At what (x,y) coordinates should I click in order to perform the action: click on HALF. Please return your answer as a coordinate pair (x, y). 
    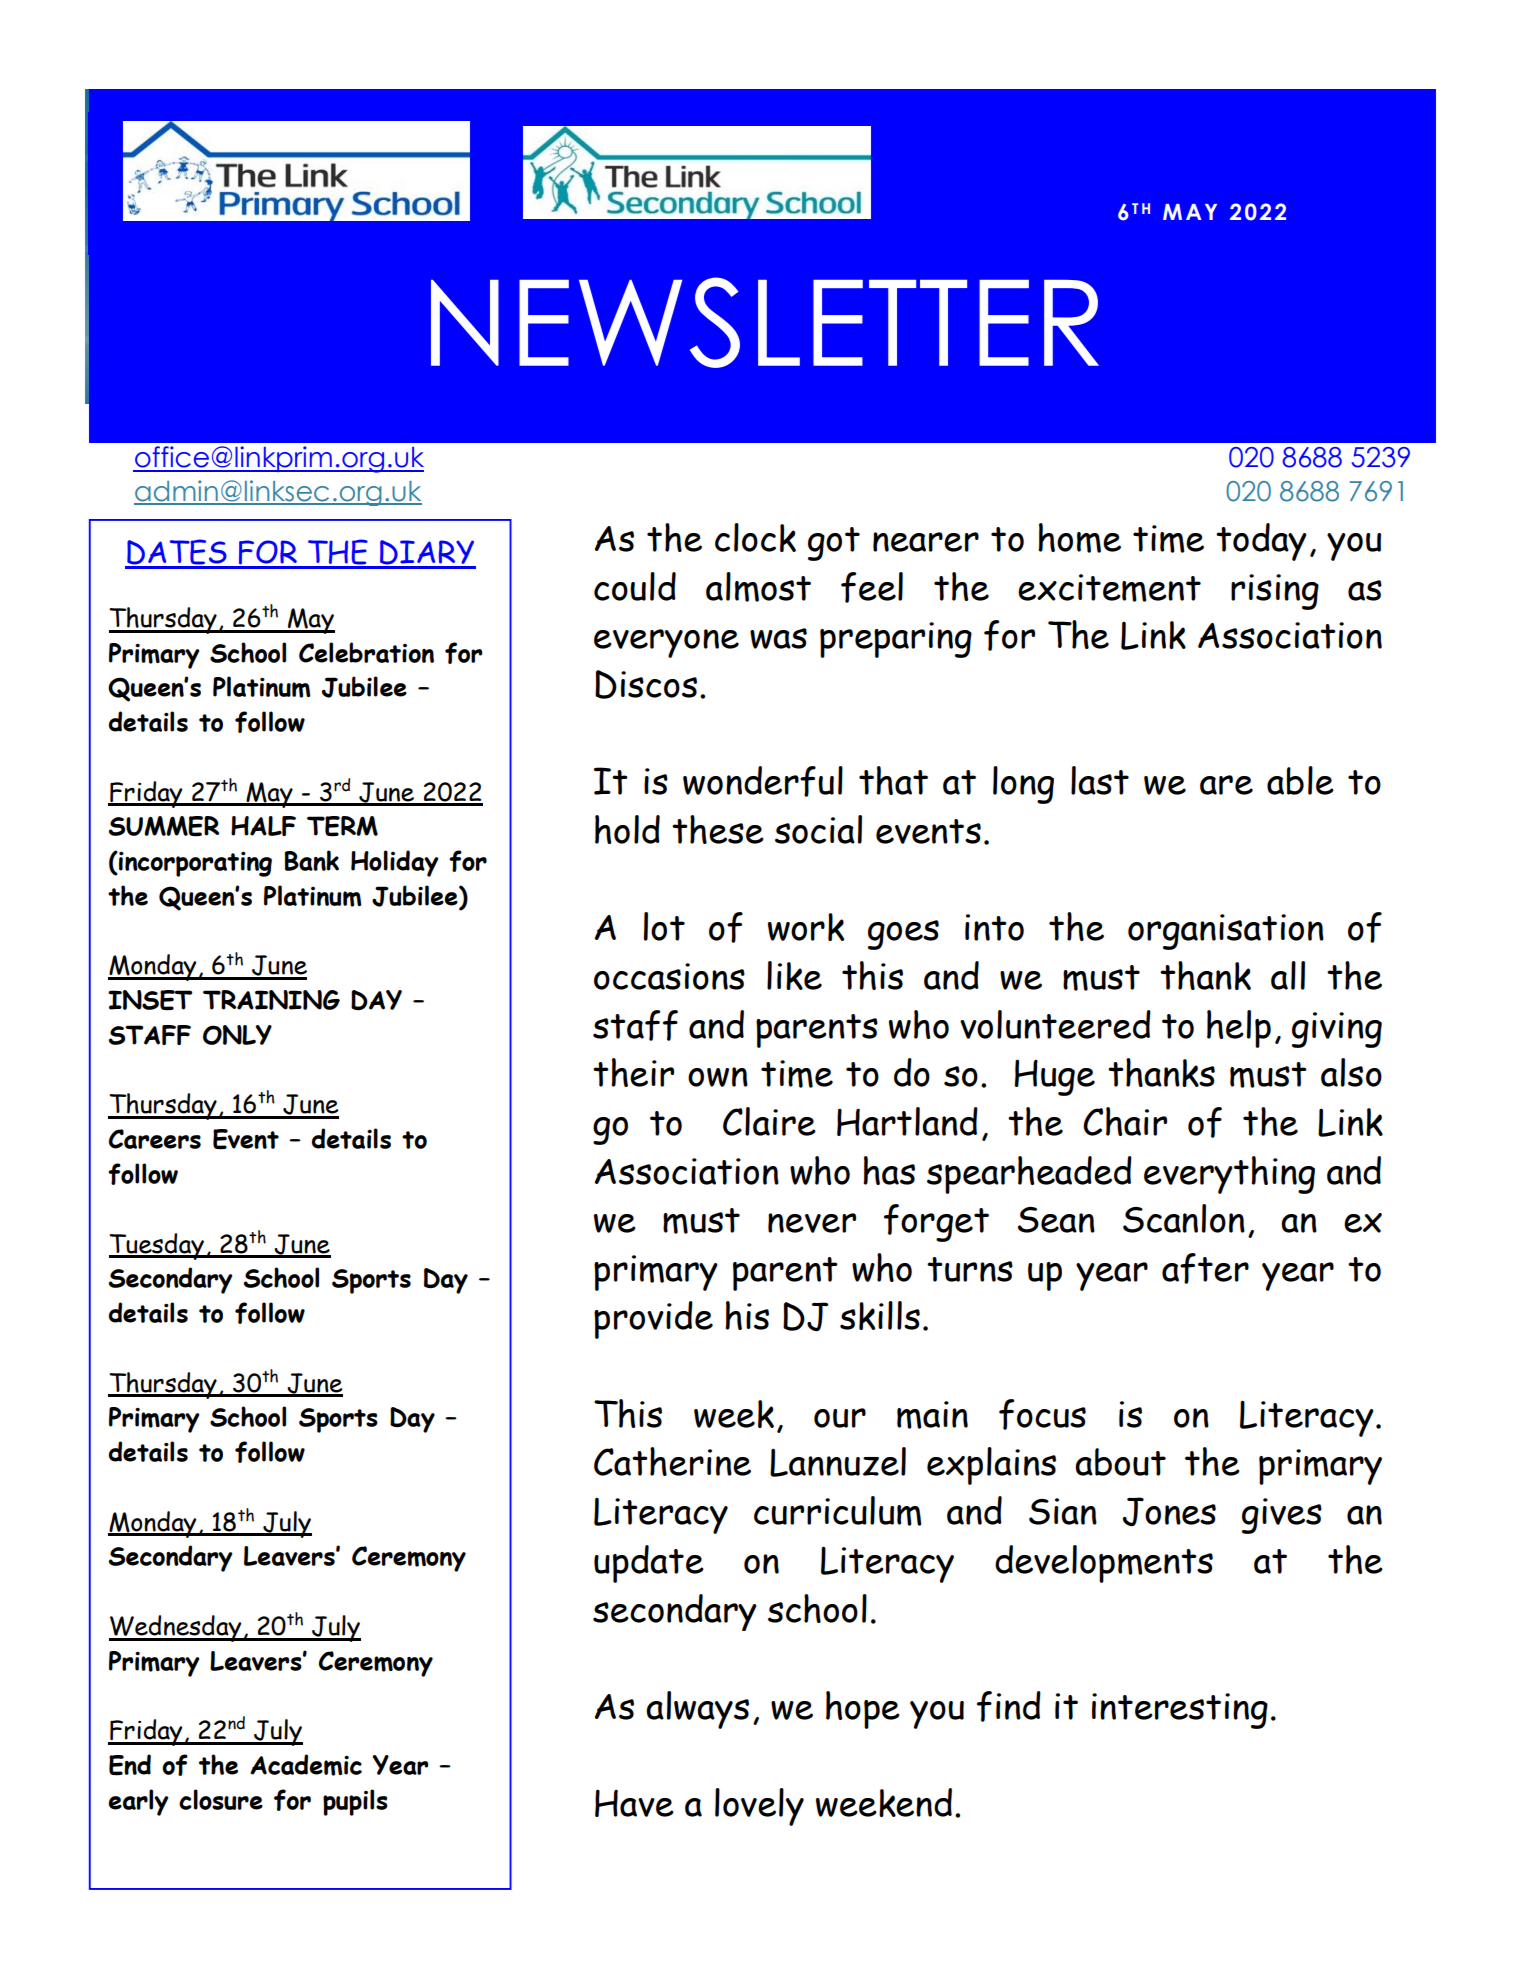
    Looking at the image, I should click on (263, 826).
